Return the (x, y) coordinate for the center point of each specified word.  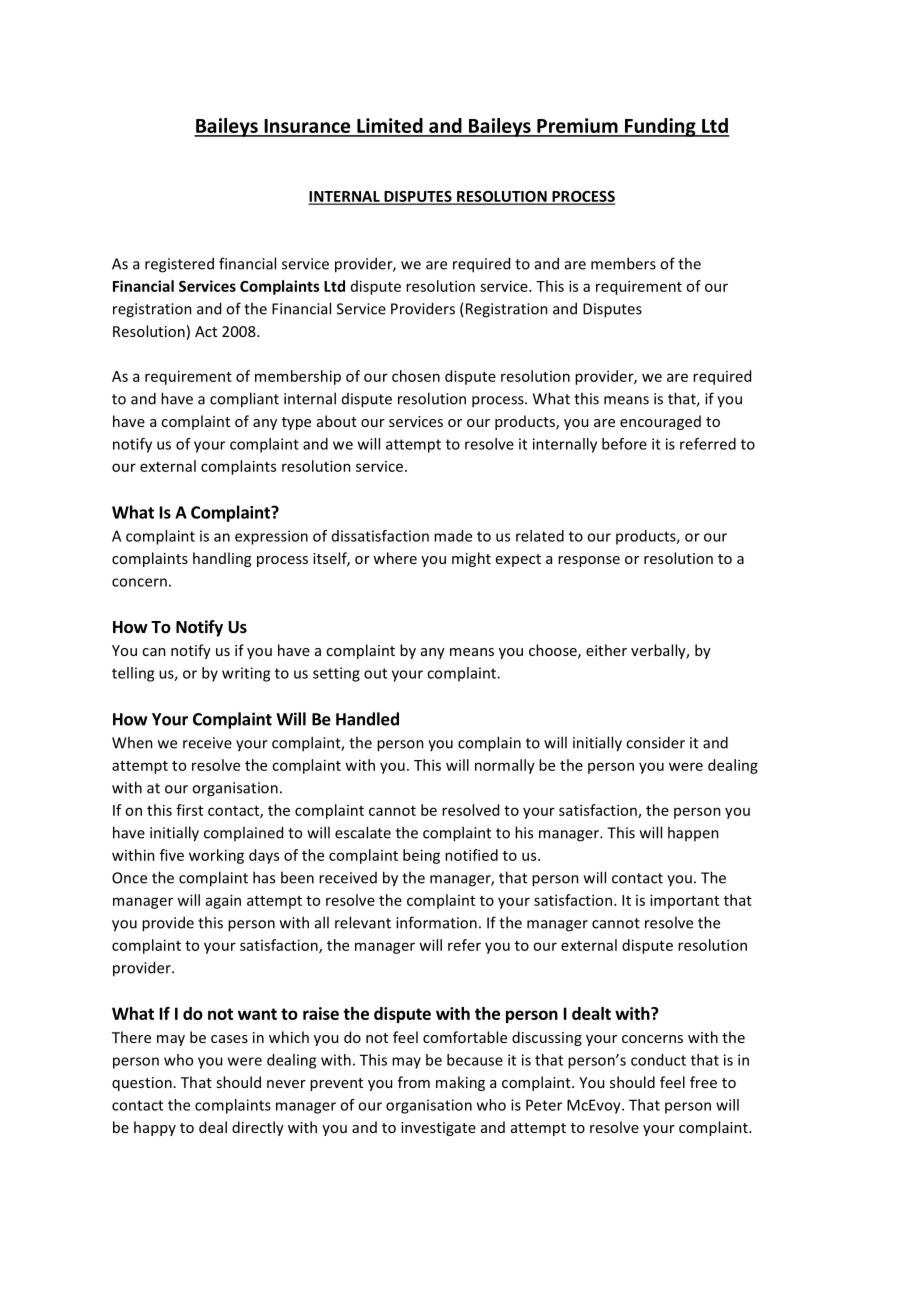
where (395, 558)
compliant (244, 400)
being (421, 856)
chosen (416, 376)
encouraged (660, 422)
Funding (660, 127)
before (624, 444)
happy (155, 1128)
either (606, 650)
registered (179, 265)
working (216, 856)
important (684, 901)
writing (246, 674)
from (414, 1082)
